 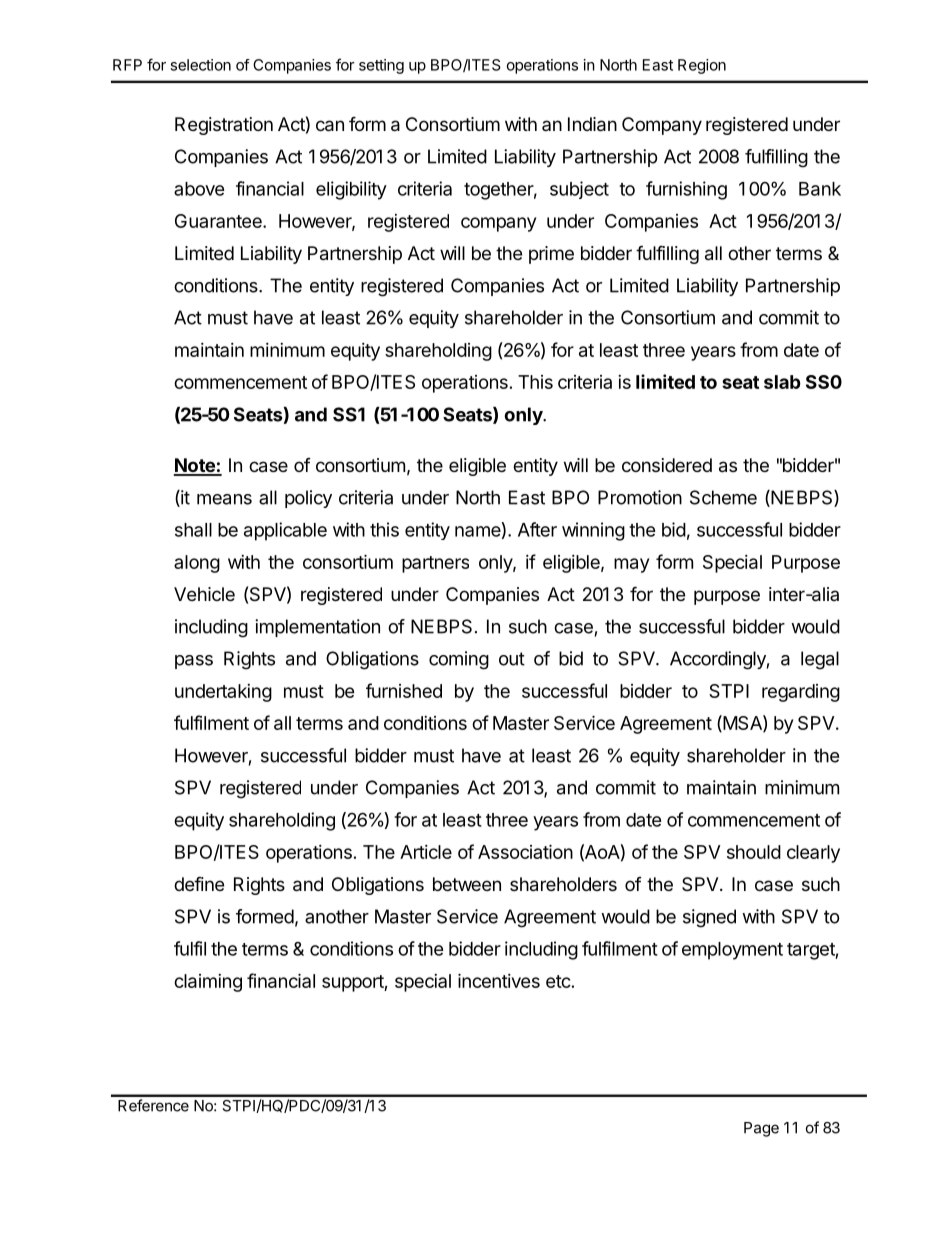 I want to click on Region, so click(x=702, y=66).
